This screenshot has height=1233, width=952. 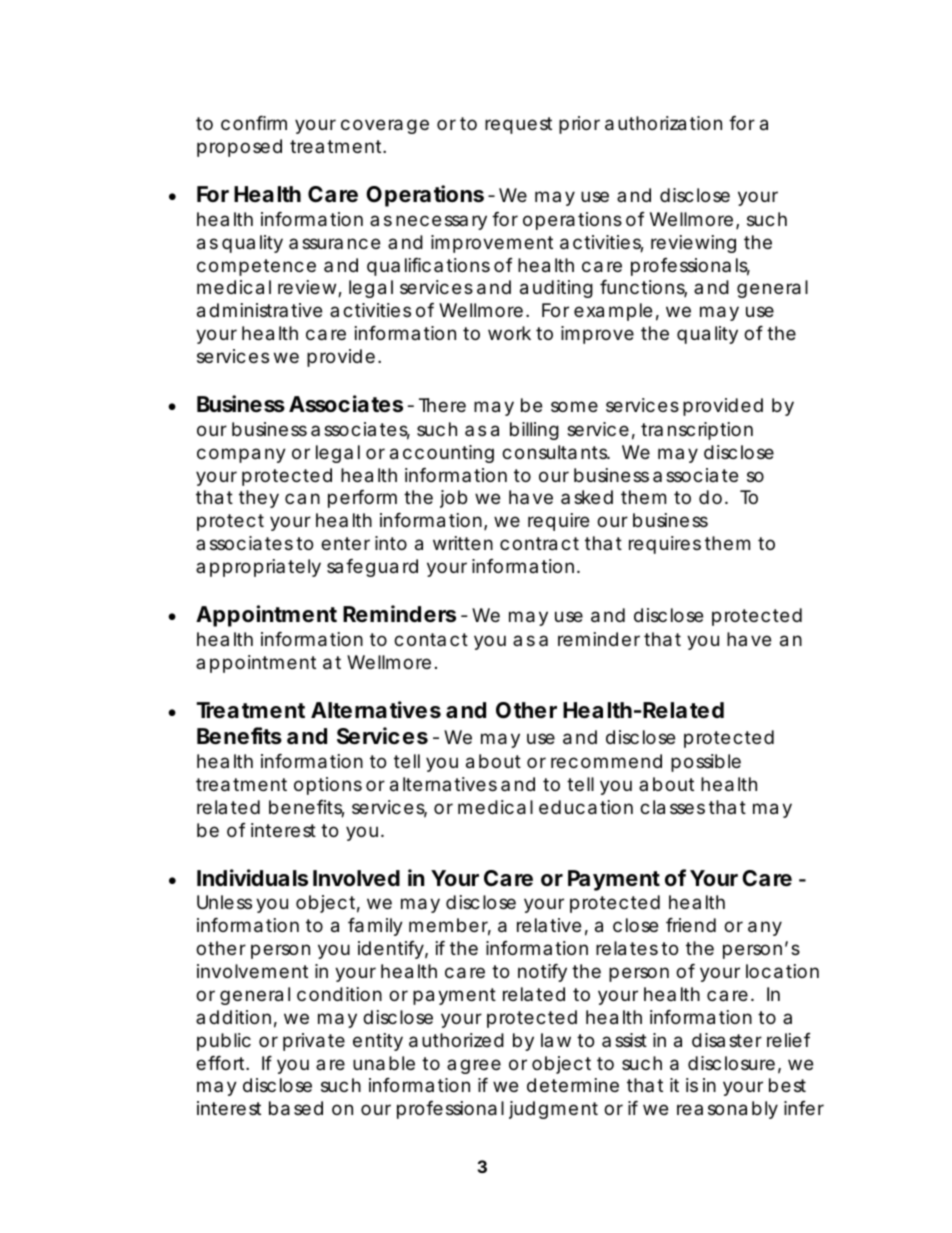 What do you see at coordinates (431, 639) in the screenshot?
I see `contact` at bounding box center [431, 639].
